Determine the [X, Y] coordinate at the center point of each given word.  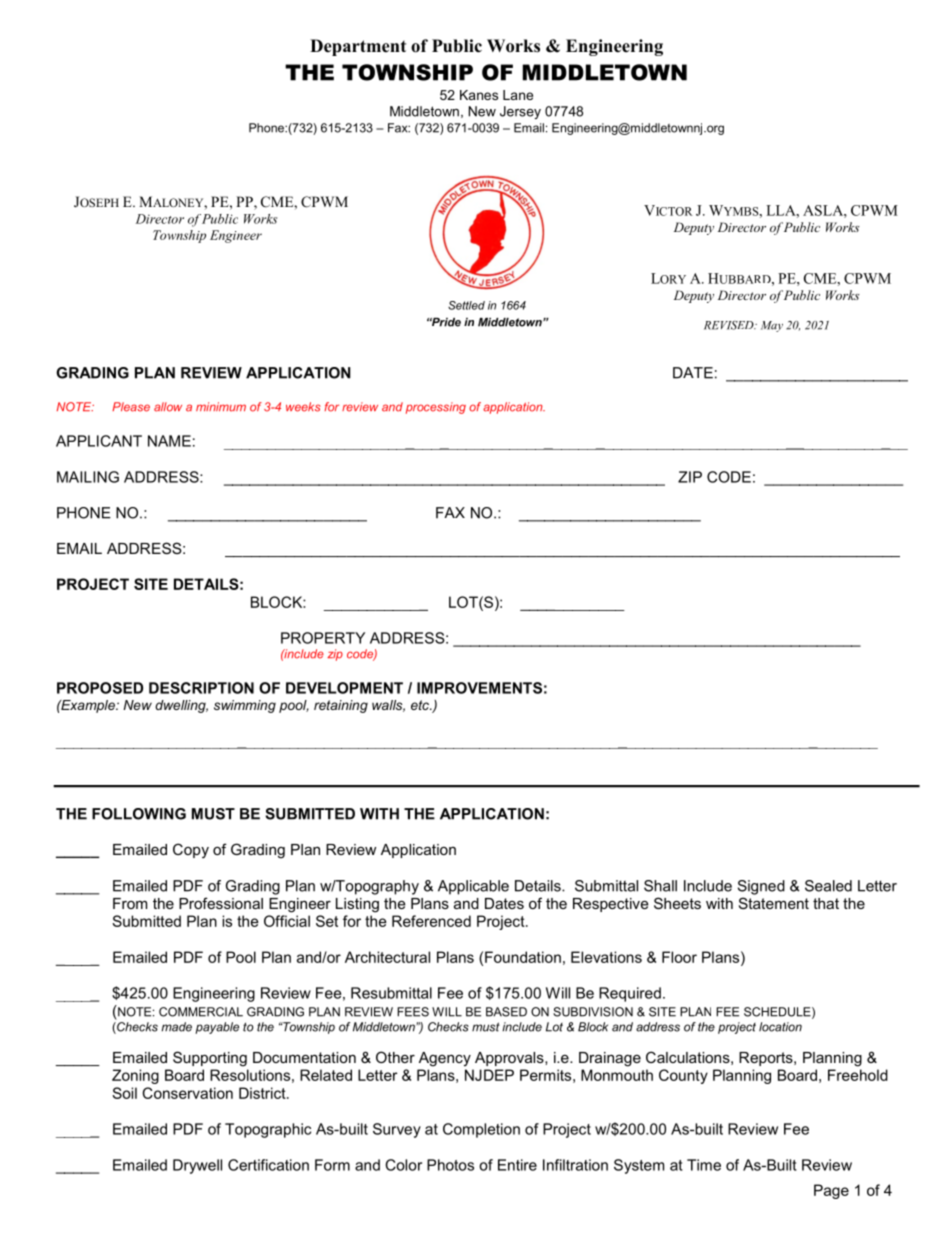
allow [168, 407]
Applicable [473, 887]
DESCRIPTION [201, 688]
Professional [221, 903]
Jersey [520, 112]
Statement [774, 903]
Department [358, 47]
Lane [518, 95]
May [772, 326]
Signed [761, 887]
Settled [466, 305]
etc [421, 705]
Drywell [197, 1166]
